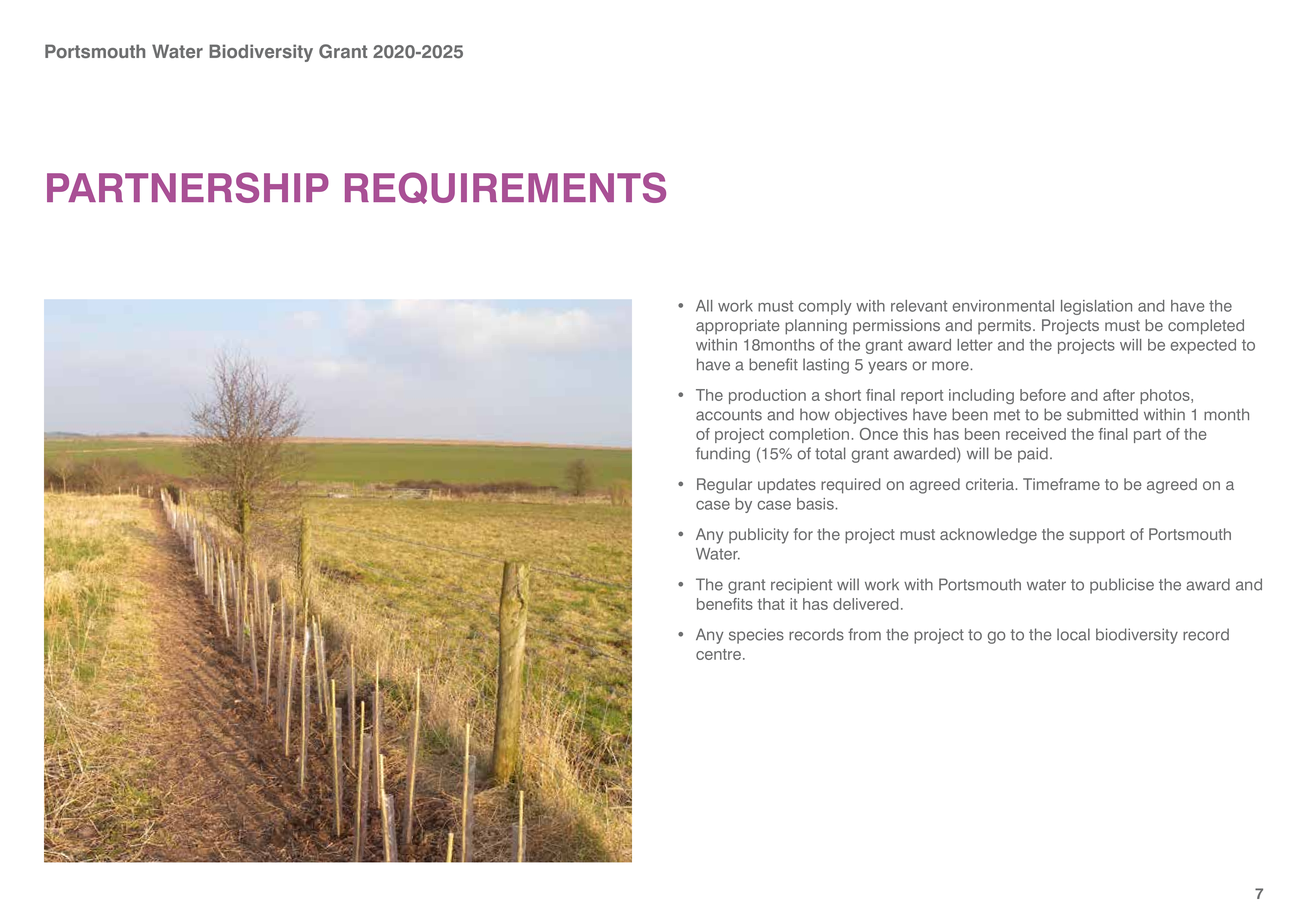 This page has height=924, width=1308. I want to click on comply, so click(825, 307).
